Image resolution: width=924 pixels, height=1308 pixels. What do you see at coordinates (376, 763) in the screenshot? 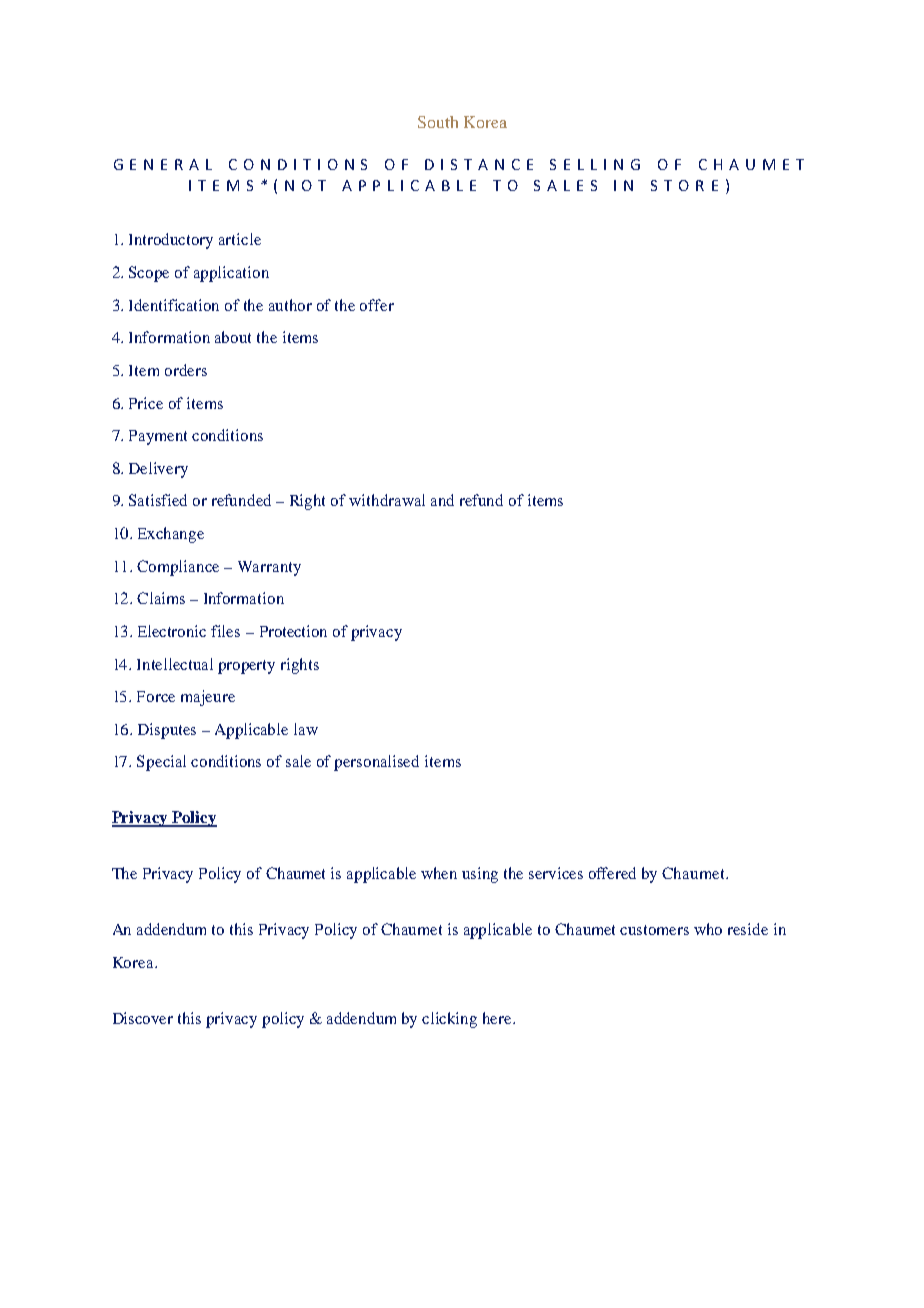
I see `personalised` at bounding box center [376, 763].
